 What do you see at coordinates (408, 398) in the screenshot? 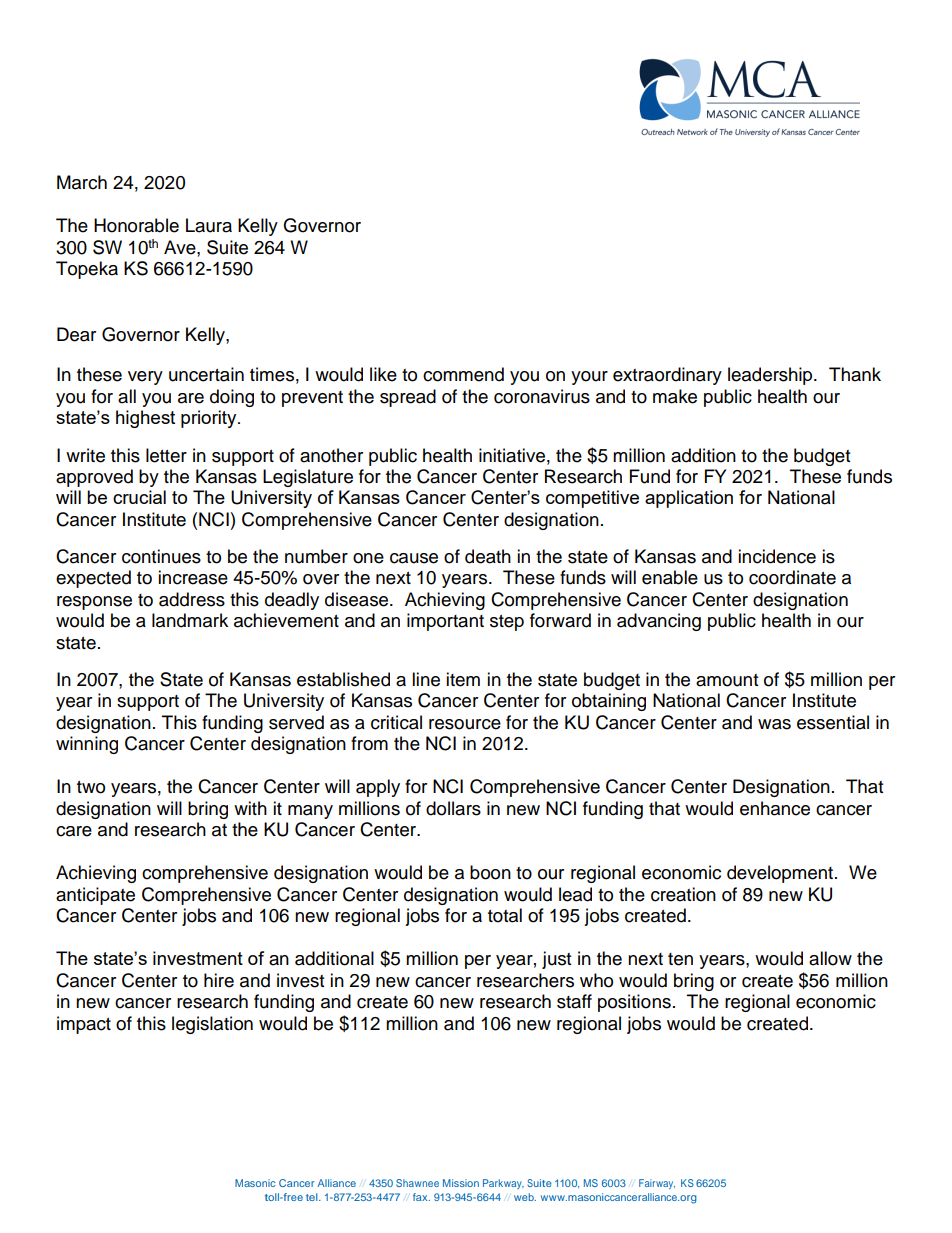
I see `spread` at bounding box center [408, 398].
